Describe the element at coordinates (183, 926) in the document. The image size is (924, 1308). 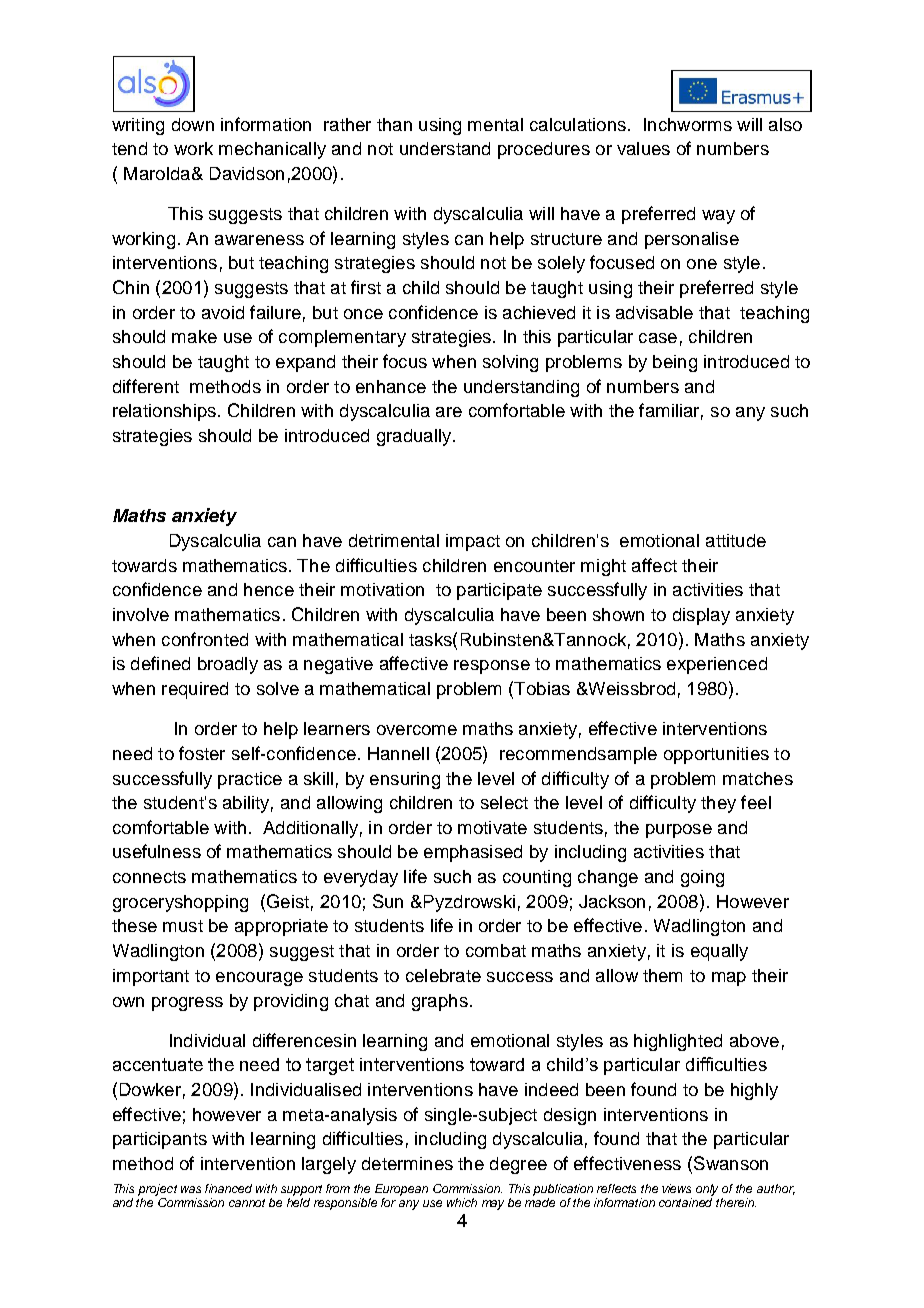
I see `must` at that location.
